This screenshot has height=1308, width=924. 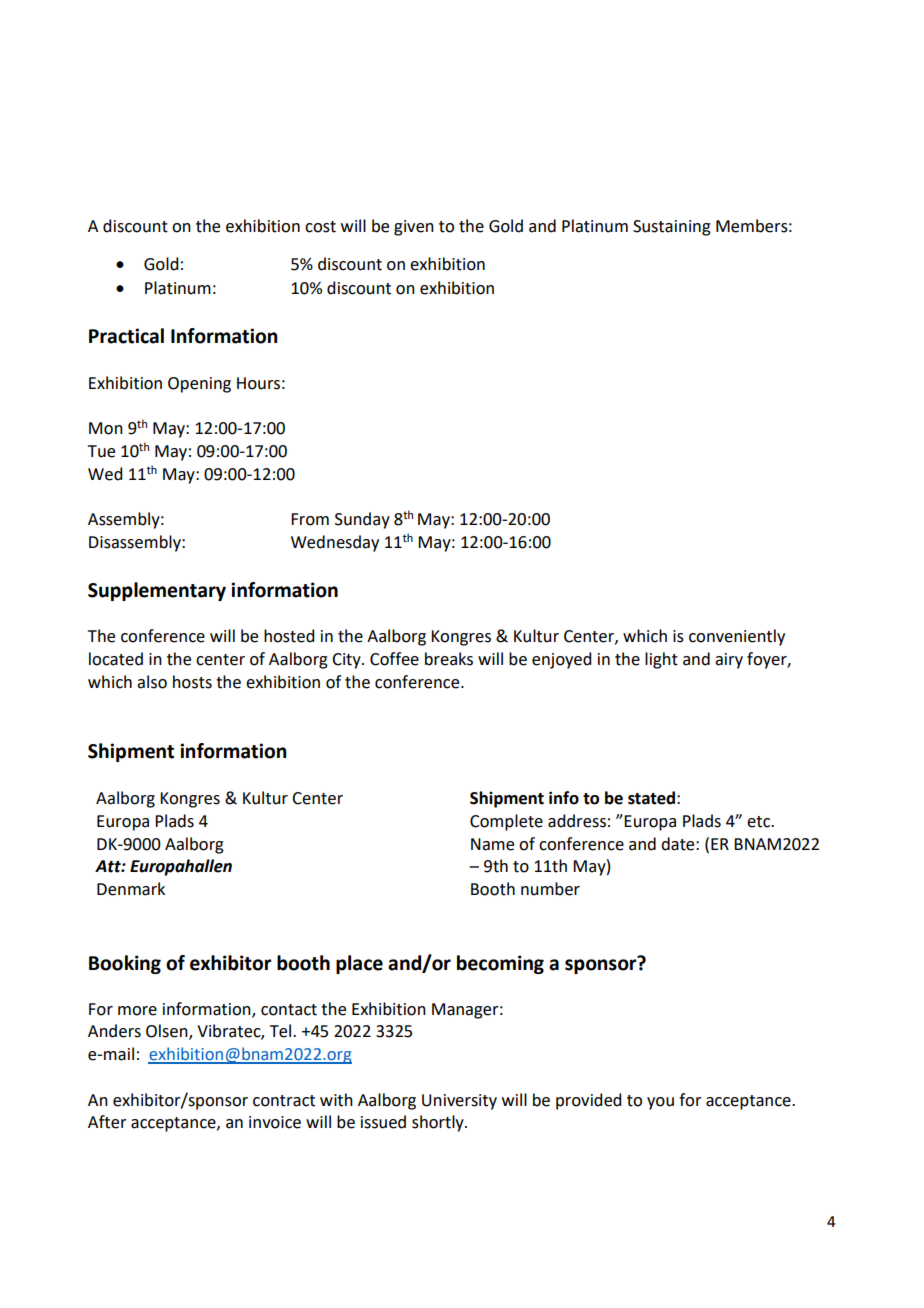 I want to click on Complete, so click(x=506, y=822).
